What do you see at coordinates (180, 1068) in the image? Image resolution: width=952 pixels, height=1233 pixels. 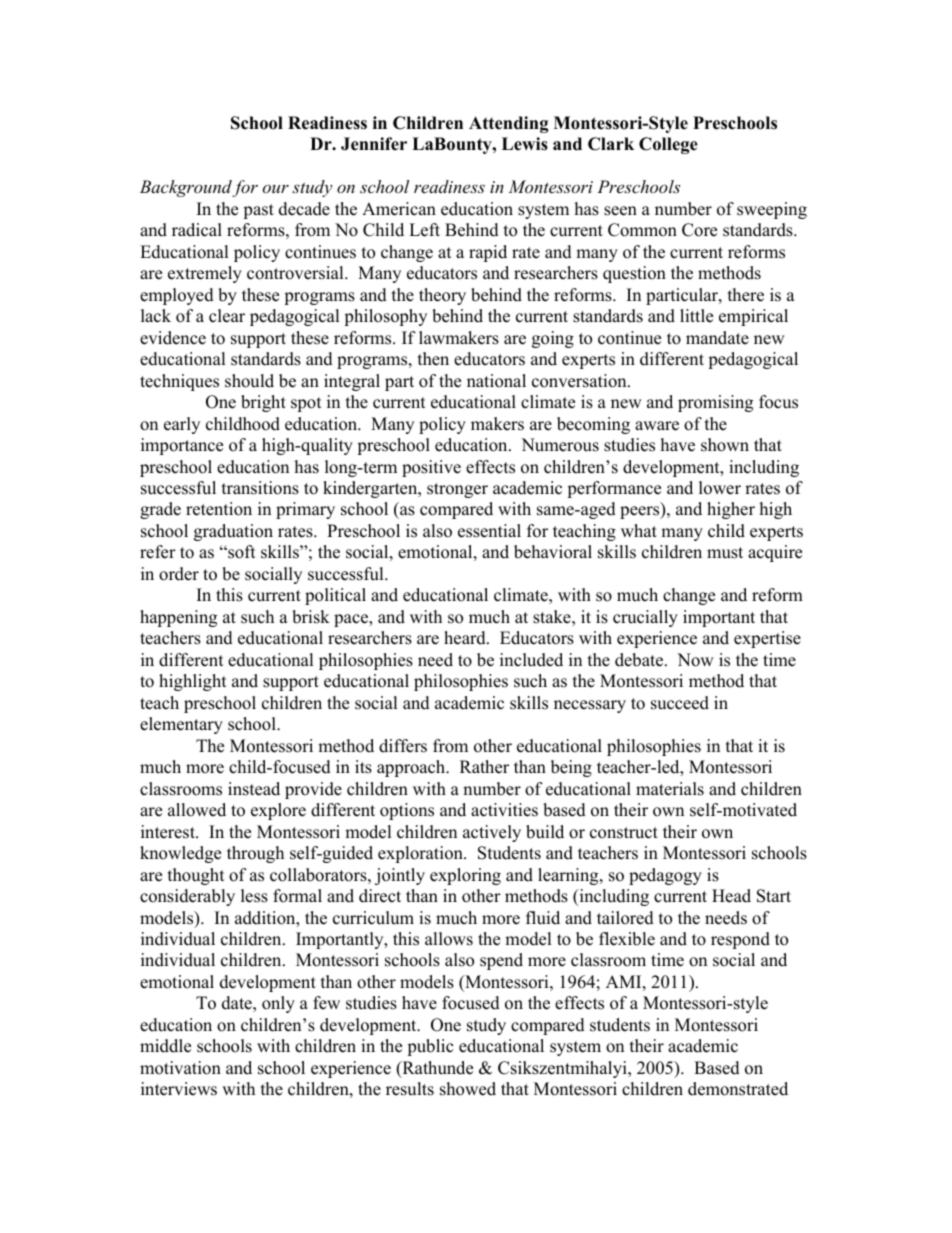 I see `motivation` at bounding box center [180, 1068].
